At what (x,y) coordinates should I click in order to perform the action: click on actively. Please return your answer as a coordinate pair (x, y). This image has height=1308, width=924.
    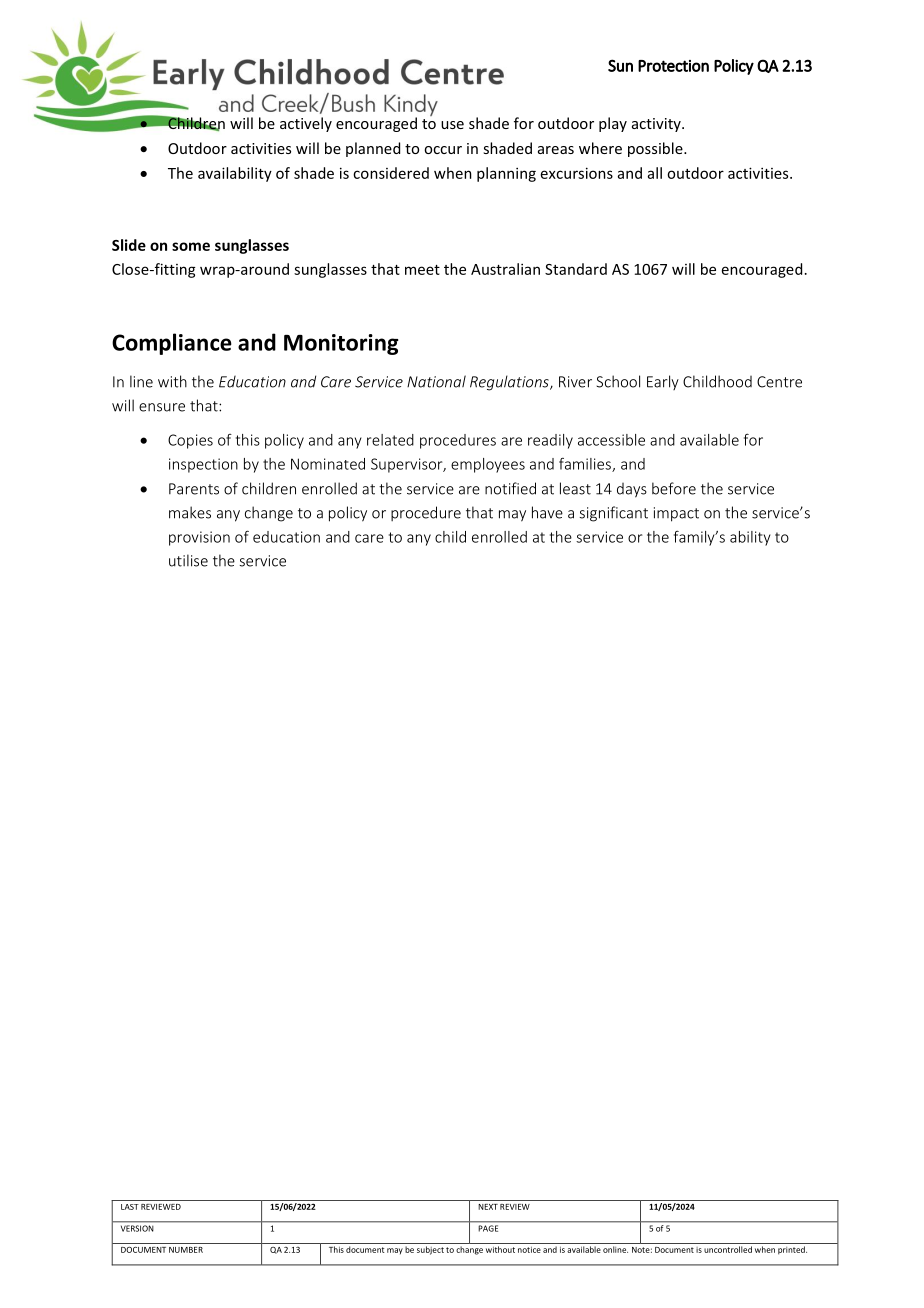
    Looking at the image, I should click on (306, 124).
